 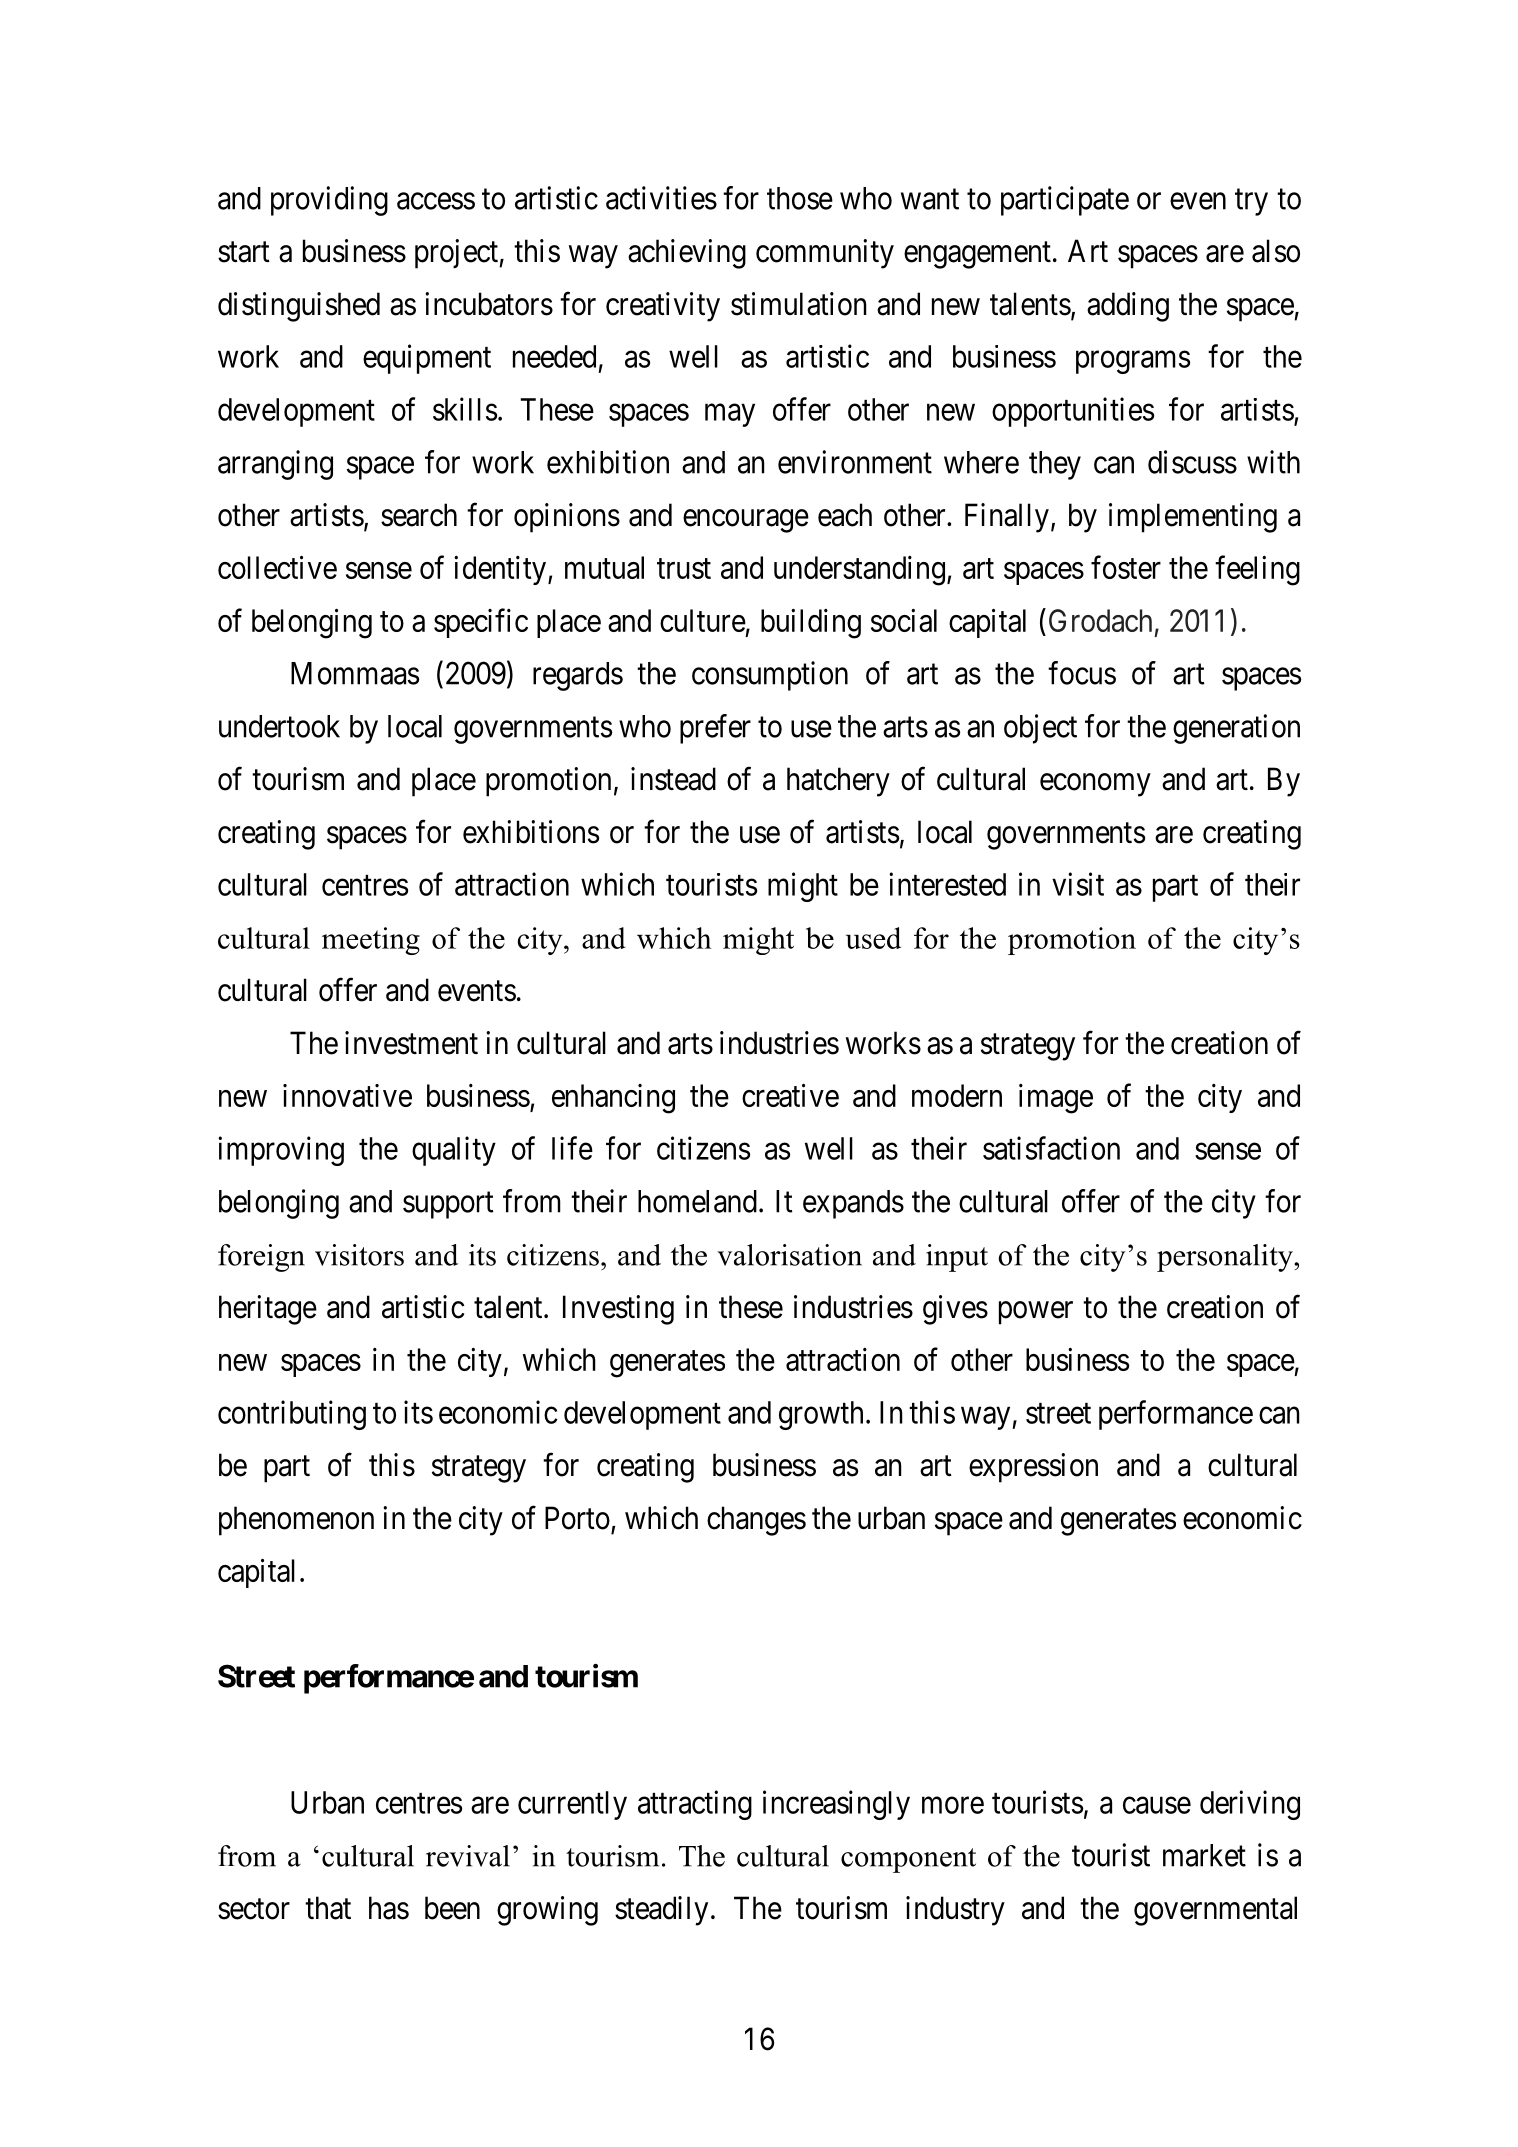 I want to click on that, so click(x=328, y=1908).
